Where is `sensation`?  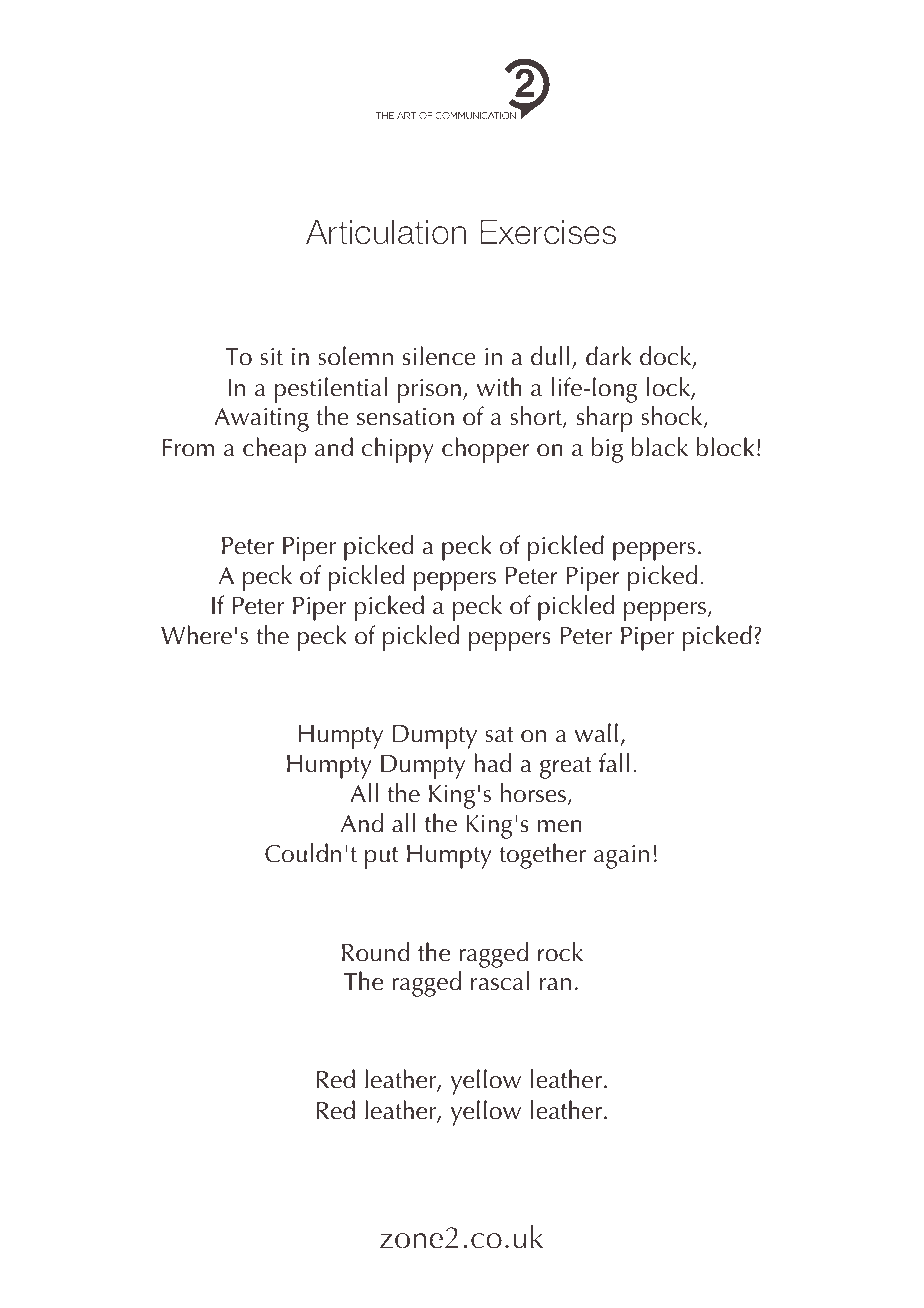 sensation is located at coordinates (405, 417).
